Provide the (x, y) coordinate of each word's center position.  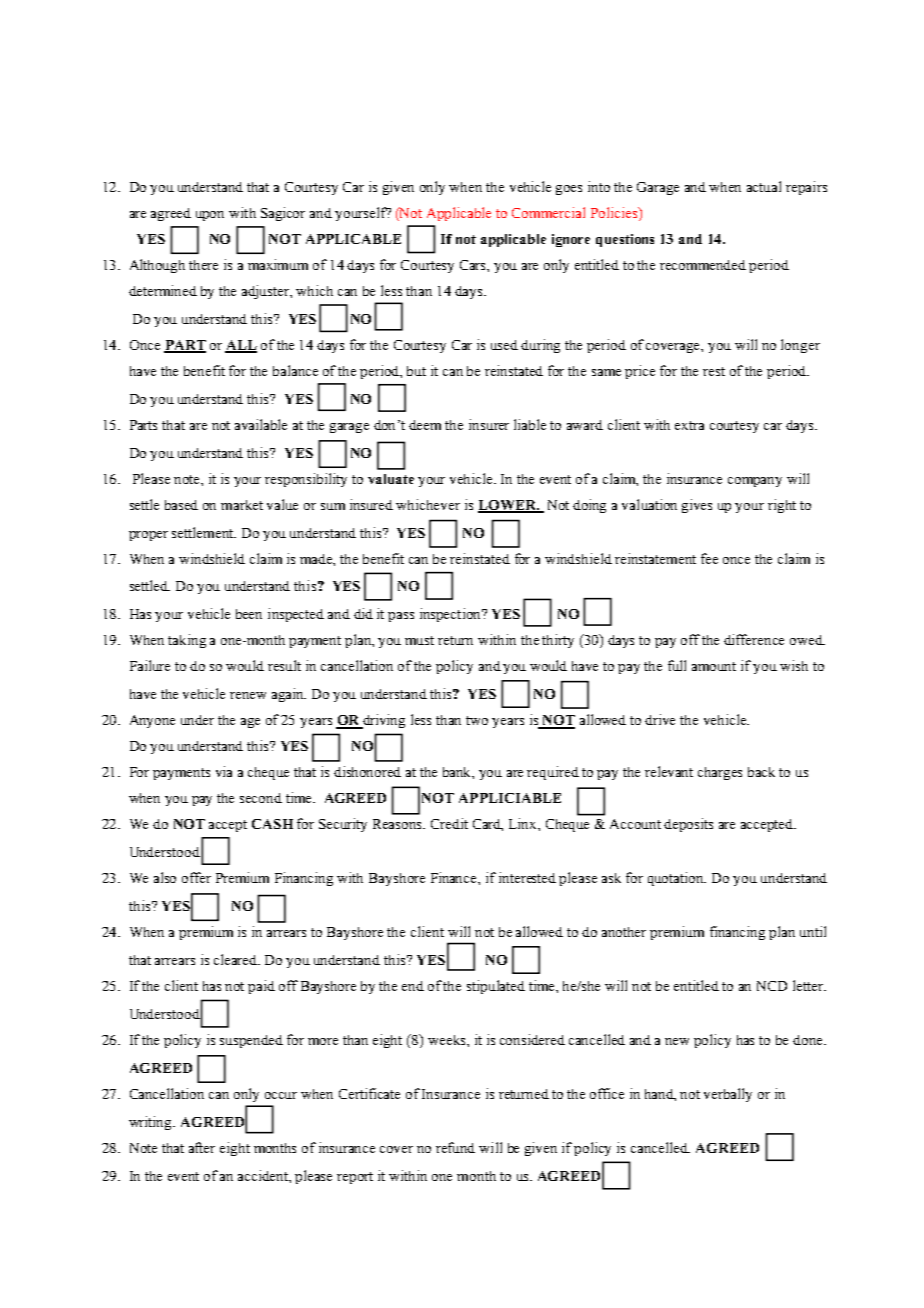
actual (764, 186)
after (202, 1147)
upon (210, 216)
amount (714, 666)
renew (248, 695)
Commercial (548, 212)
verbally (728, 1095)
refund (455, 1147)
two (477, 720)
